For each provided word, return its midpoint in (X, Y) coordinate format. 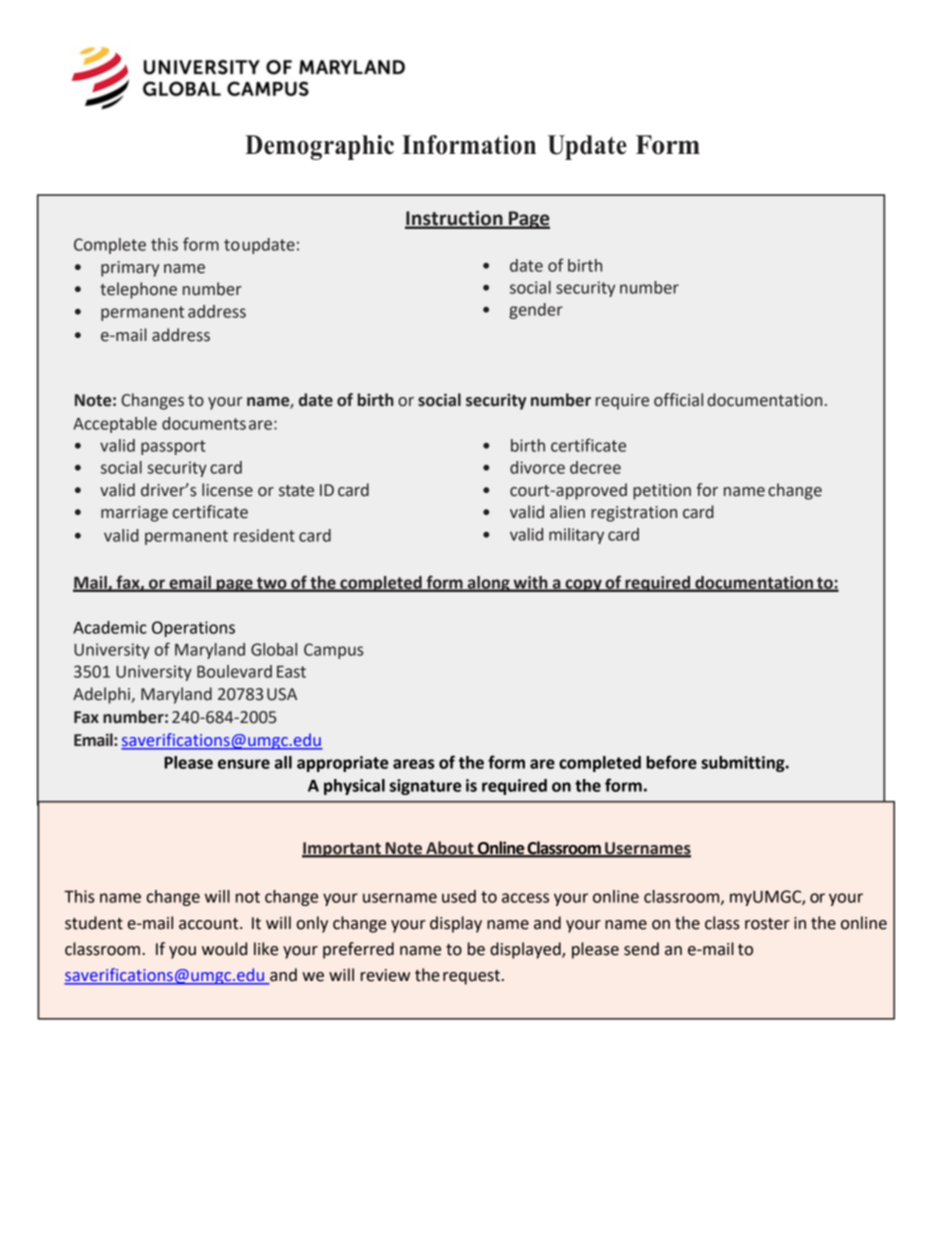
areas (413, 764)
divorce (537, 467)
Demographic (319, 147)
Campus (333, 651)
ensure (244, 764)
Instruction (455, 219)
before (671, 762)
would (224, 949)
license (227, 490)
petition (662, 492)
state (296, 491)
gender (536, 311)
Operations (193, 629)
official (678, 400)
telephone (138, 290)
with (530, 583)
